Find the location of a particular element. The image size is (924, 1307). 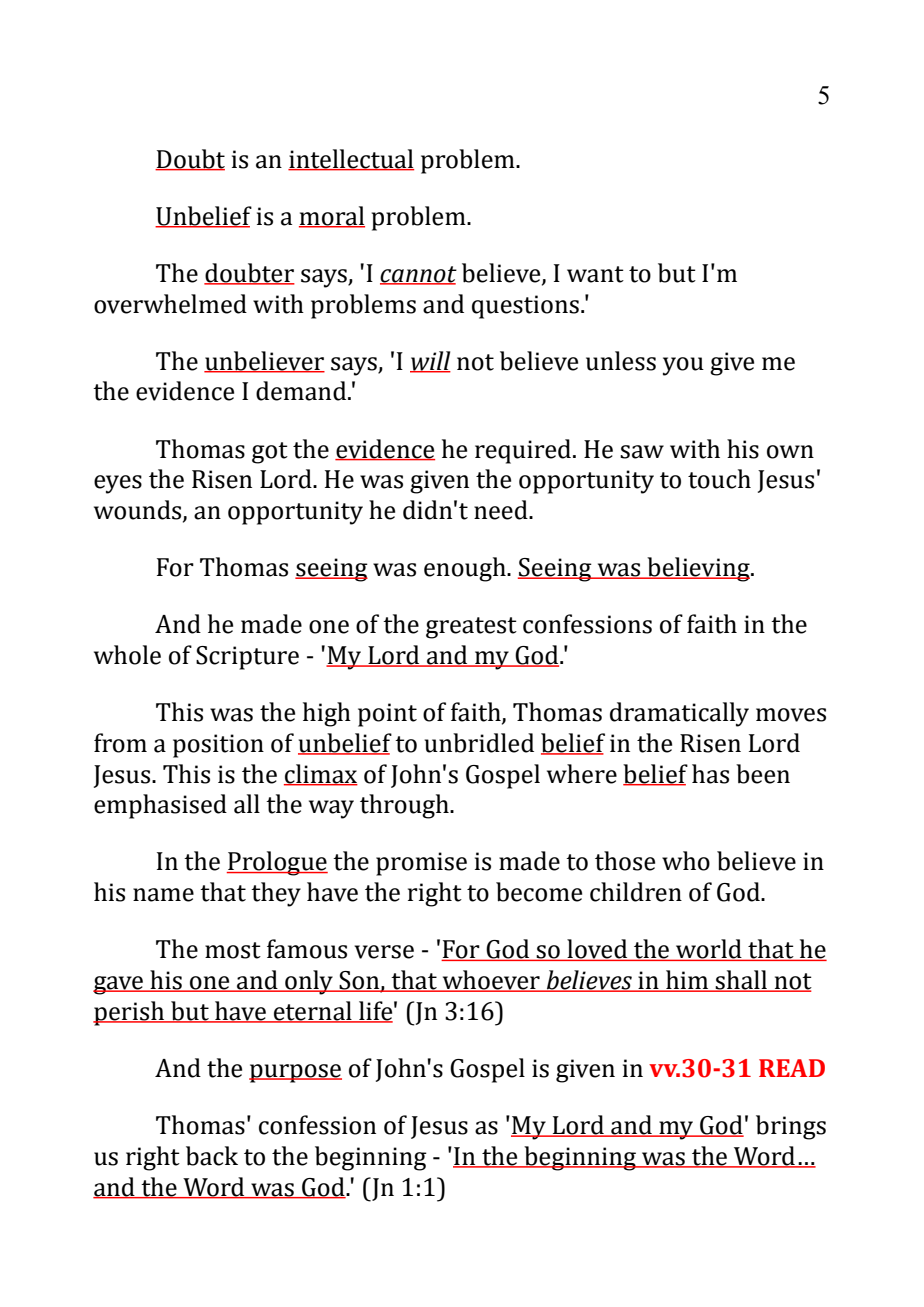

Scripture is located at coordinates (247, 658).
